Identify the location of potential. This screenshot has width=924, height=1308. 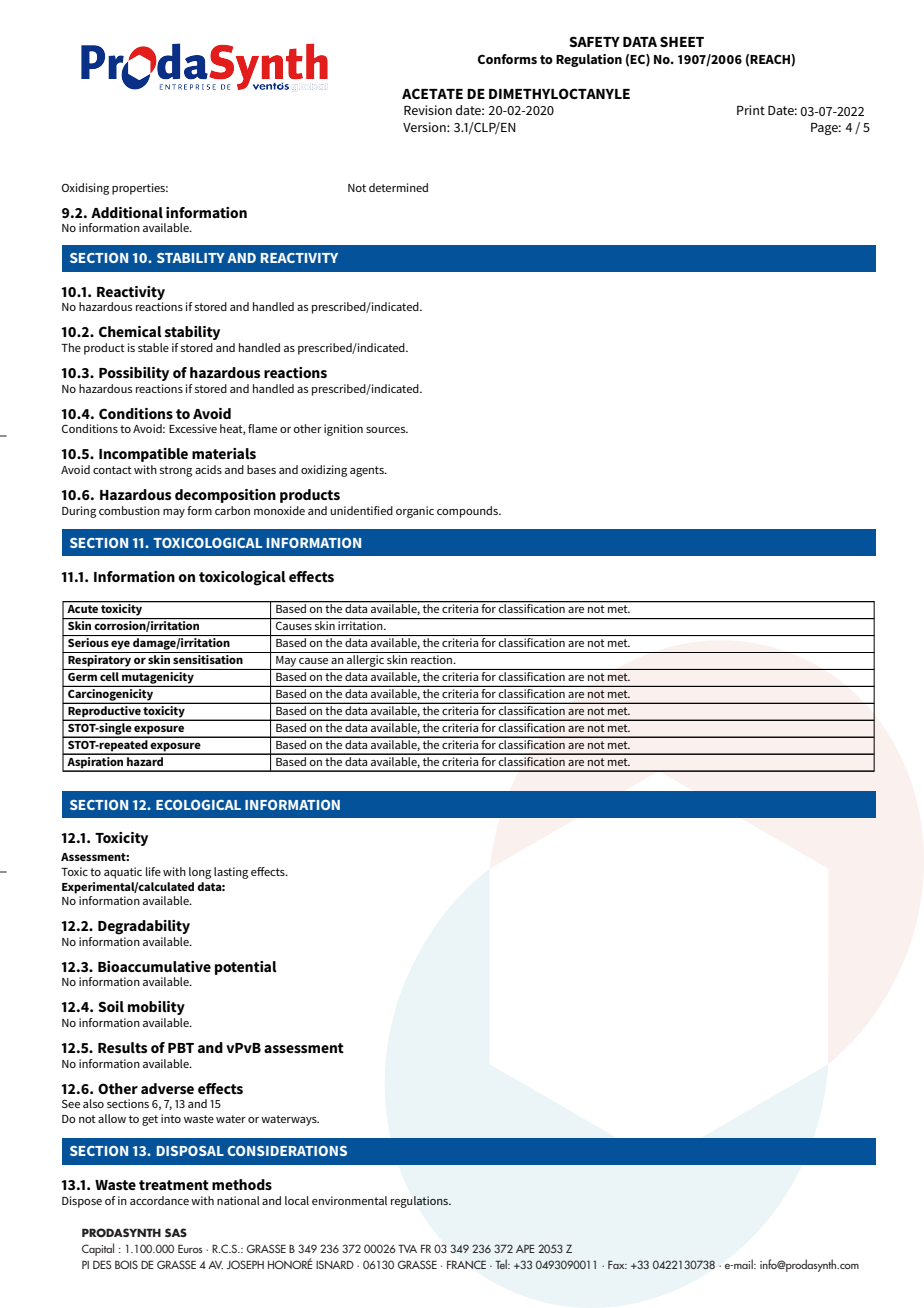
(246, 968).
